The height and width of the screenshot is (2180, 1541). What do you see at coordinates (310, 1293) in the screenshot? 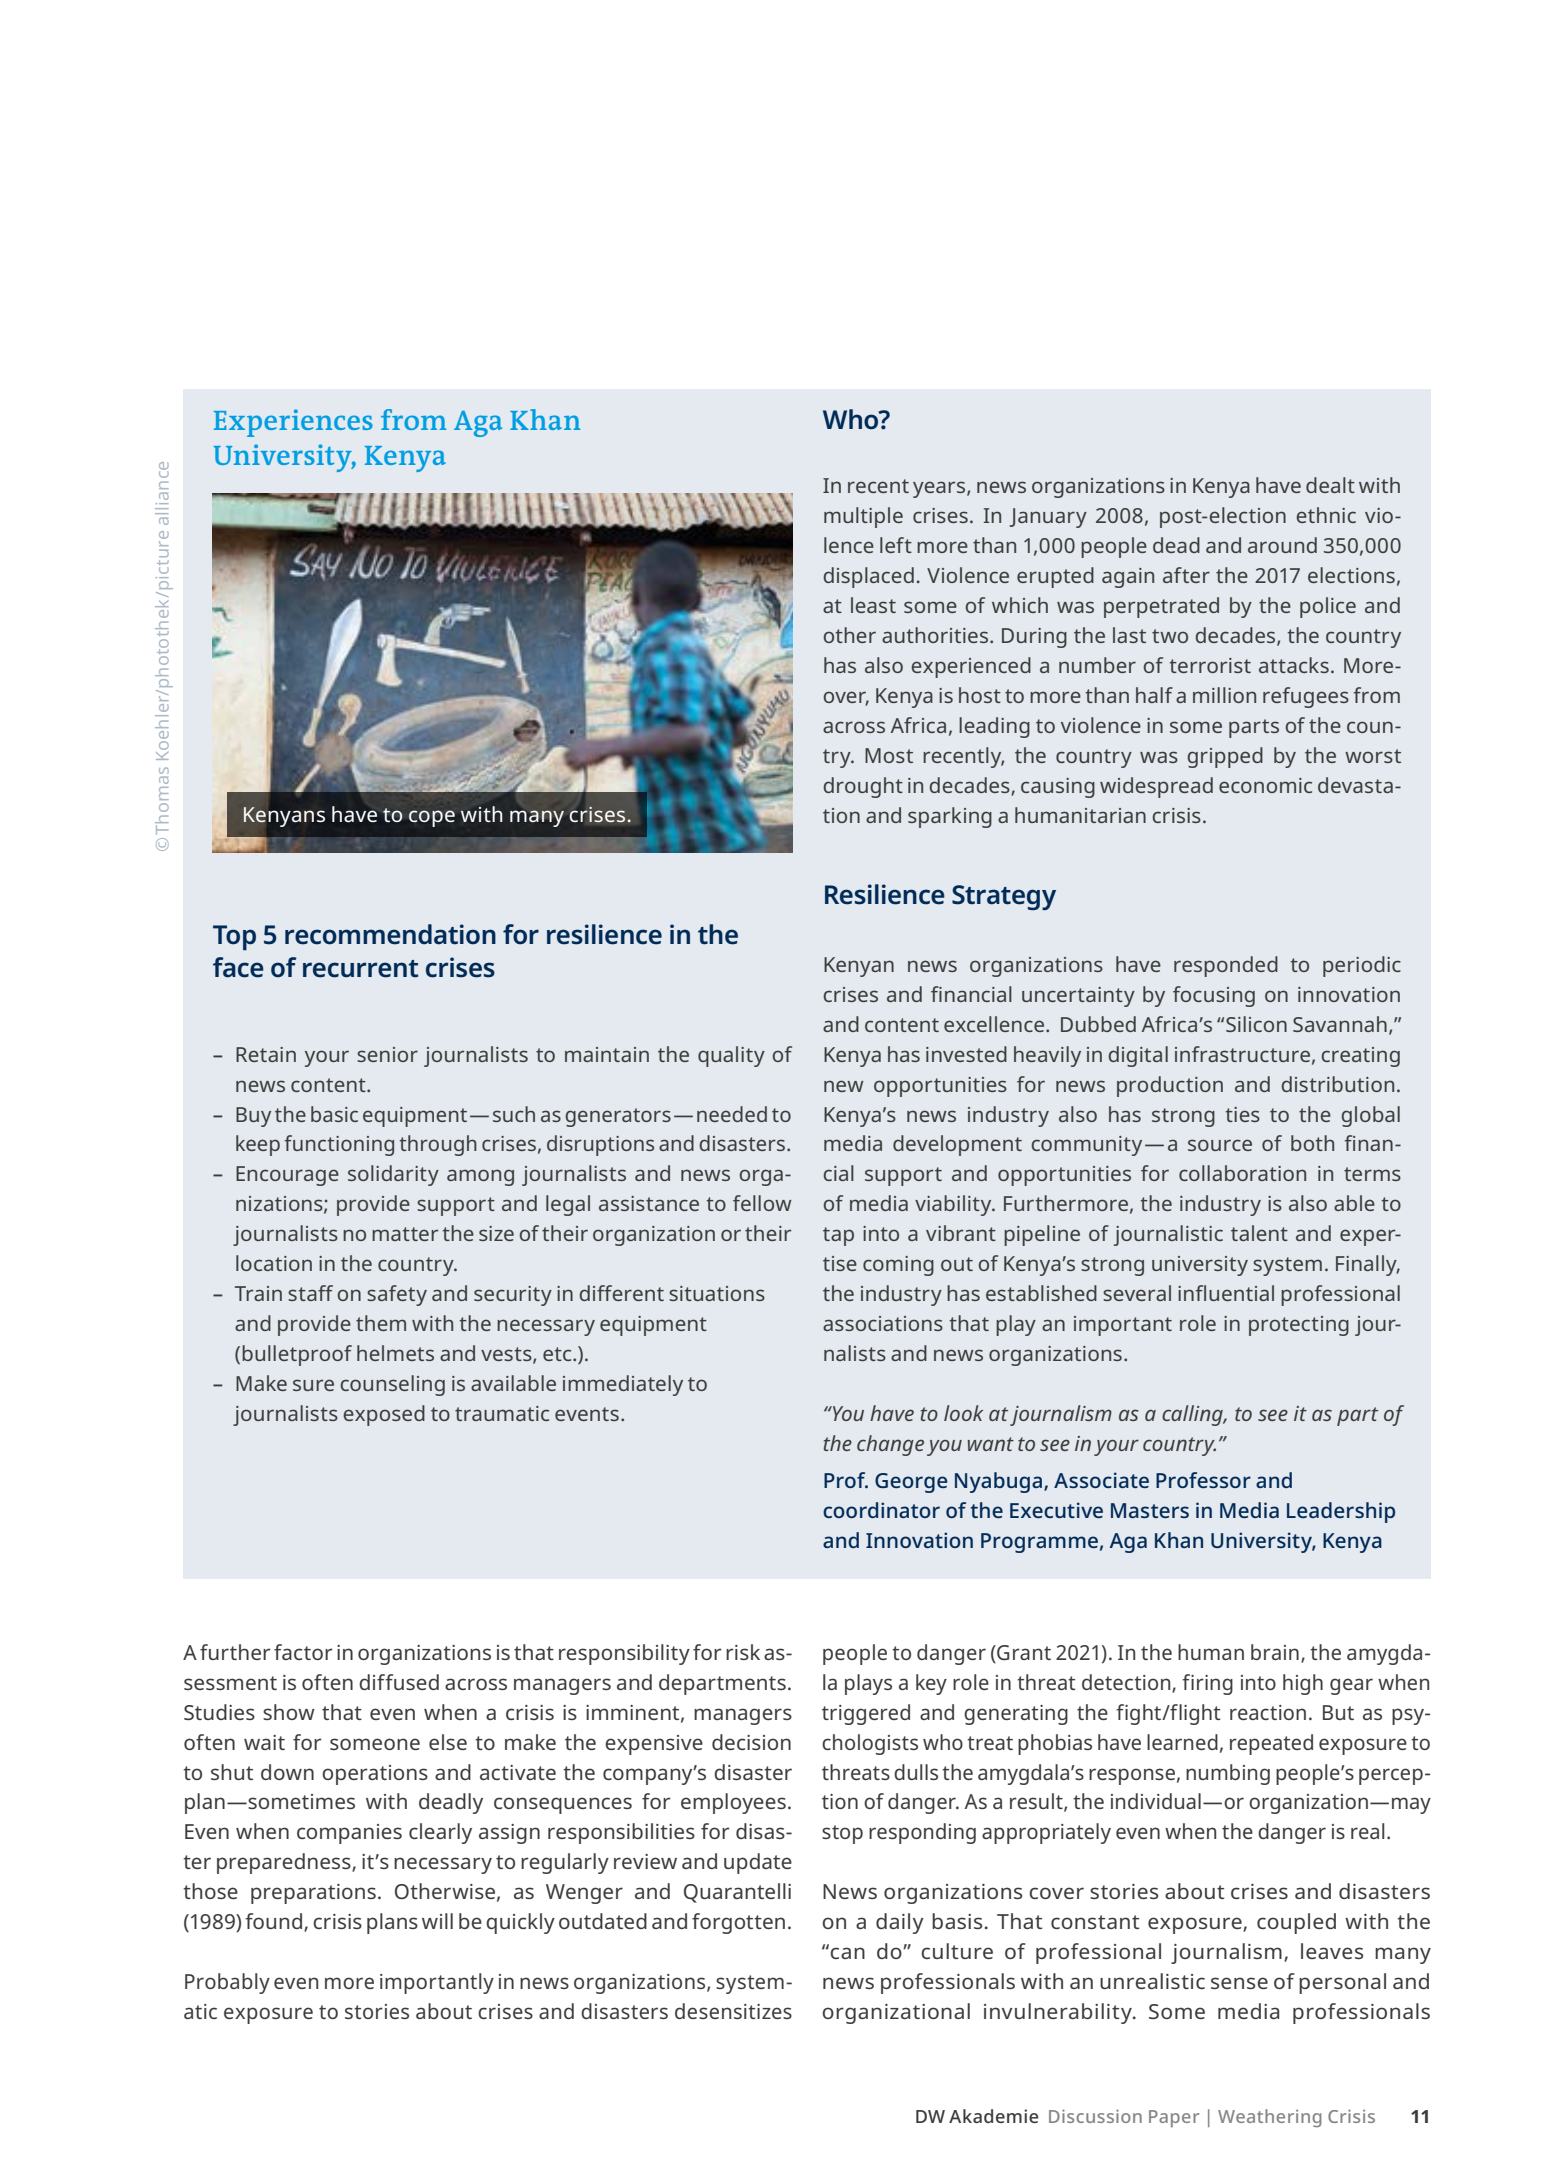
I see `staff` at bounding box center [310, 1293].
